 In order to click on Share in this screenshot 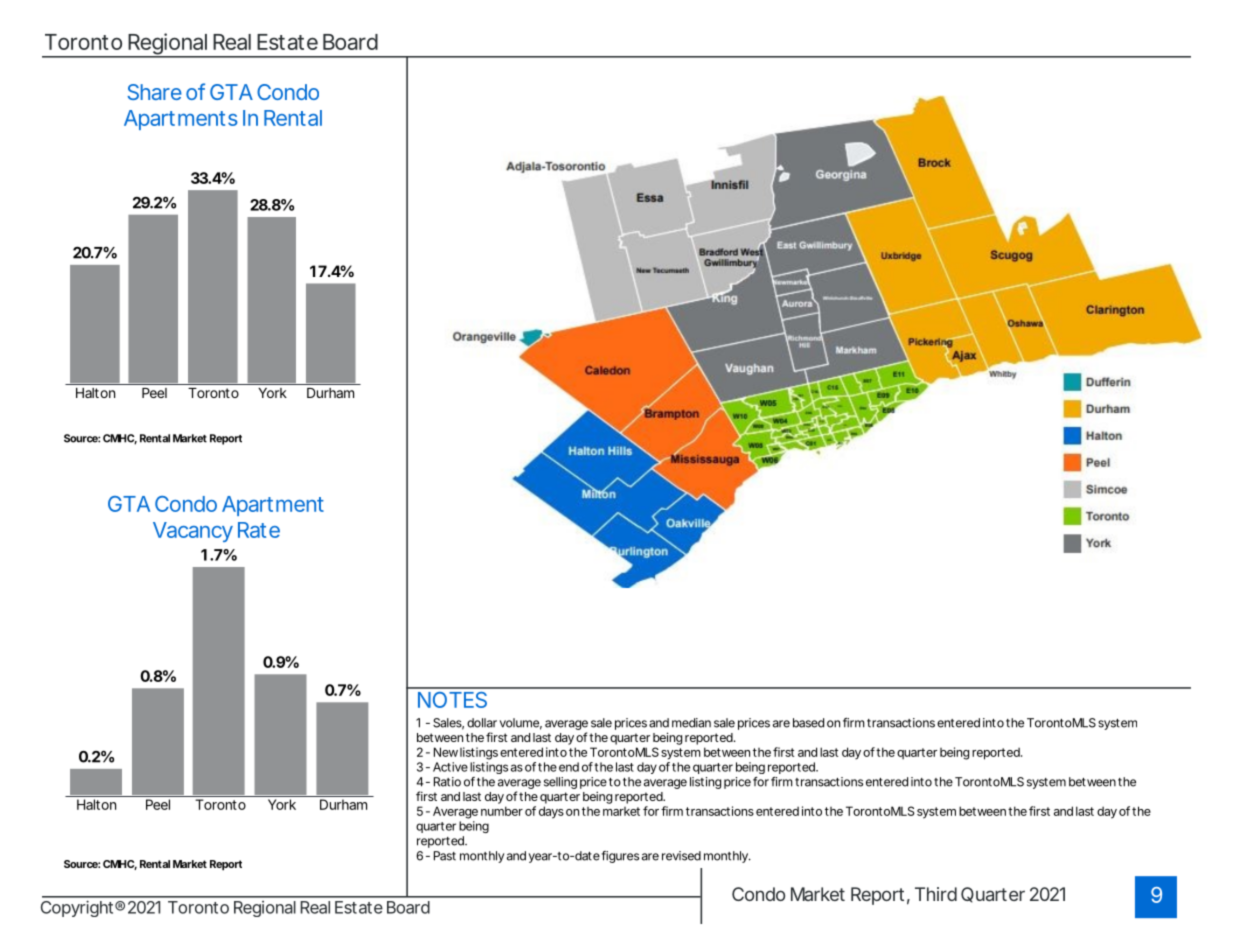, I will do `click(154, 92)`.
